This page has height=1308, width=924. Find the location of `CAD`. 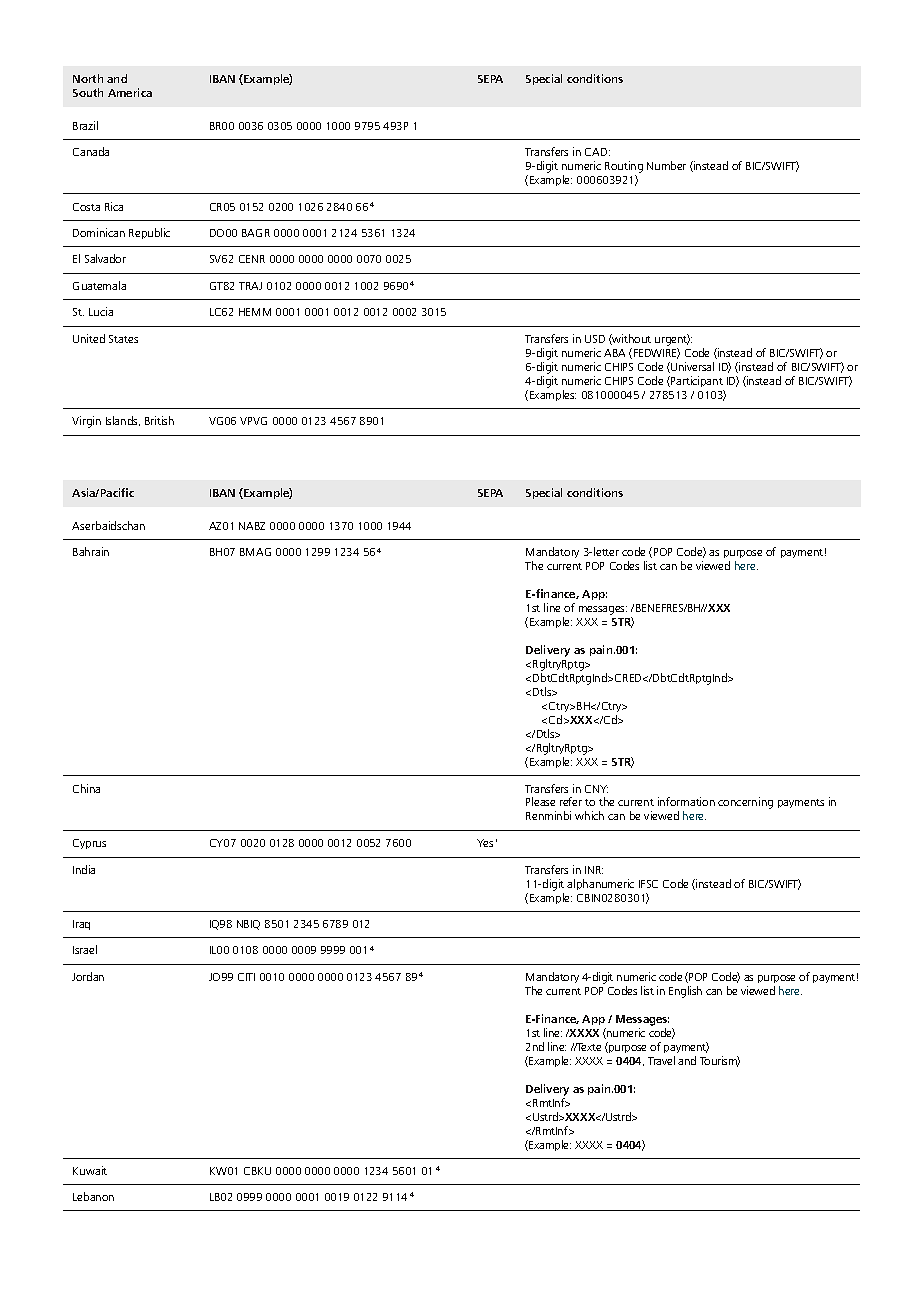

CAD is located at coordinates (597, 152).
